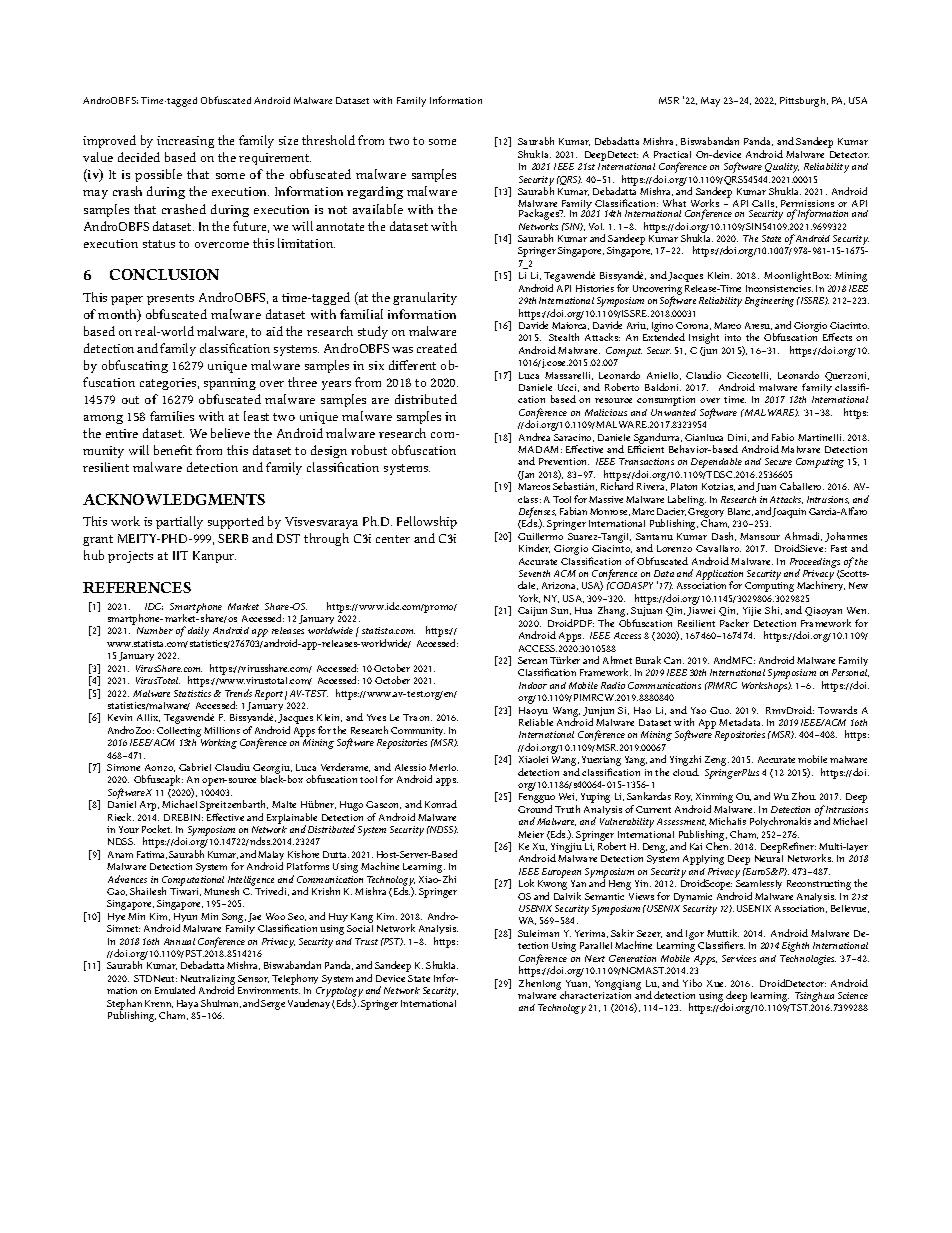  Describe the element at coordinates (704, 338) in the document. I see `Insight` at that location.
